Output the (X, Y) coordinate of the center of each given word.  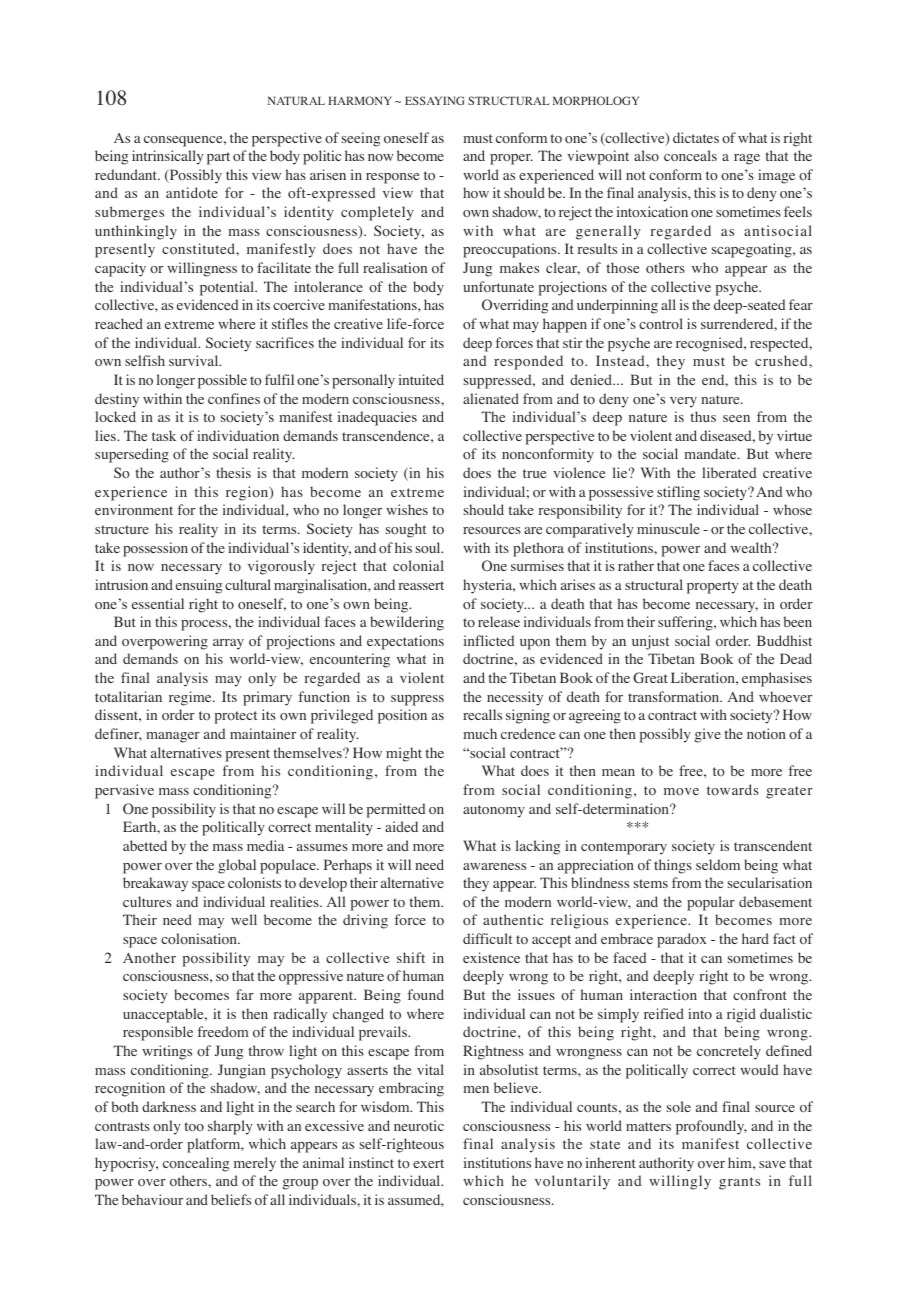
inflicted (489, 640)
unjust (650, 642)
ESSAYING (435, 100)
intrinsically (168, 157)
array (228, 644)
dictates (696, 137)
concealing (196, 1164)
